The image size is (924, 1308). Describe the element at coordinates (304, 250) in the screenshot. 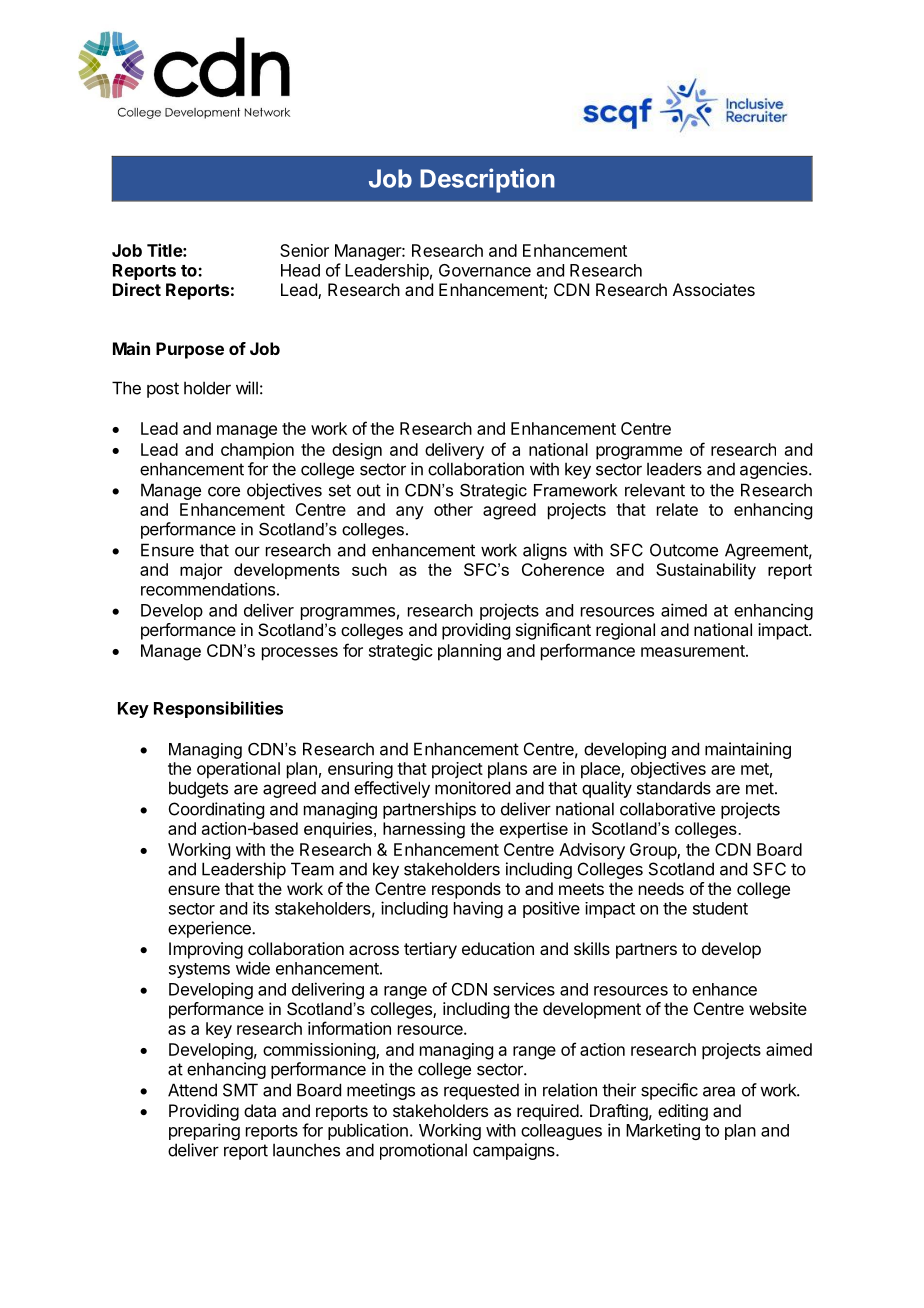

I see `Senior` at that location.
